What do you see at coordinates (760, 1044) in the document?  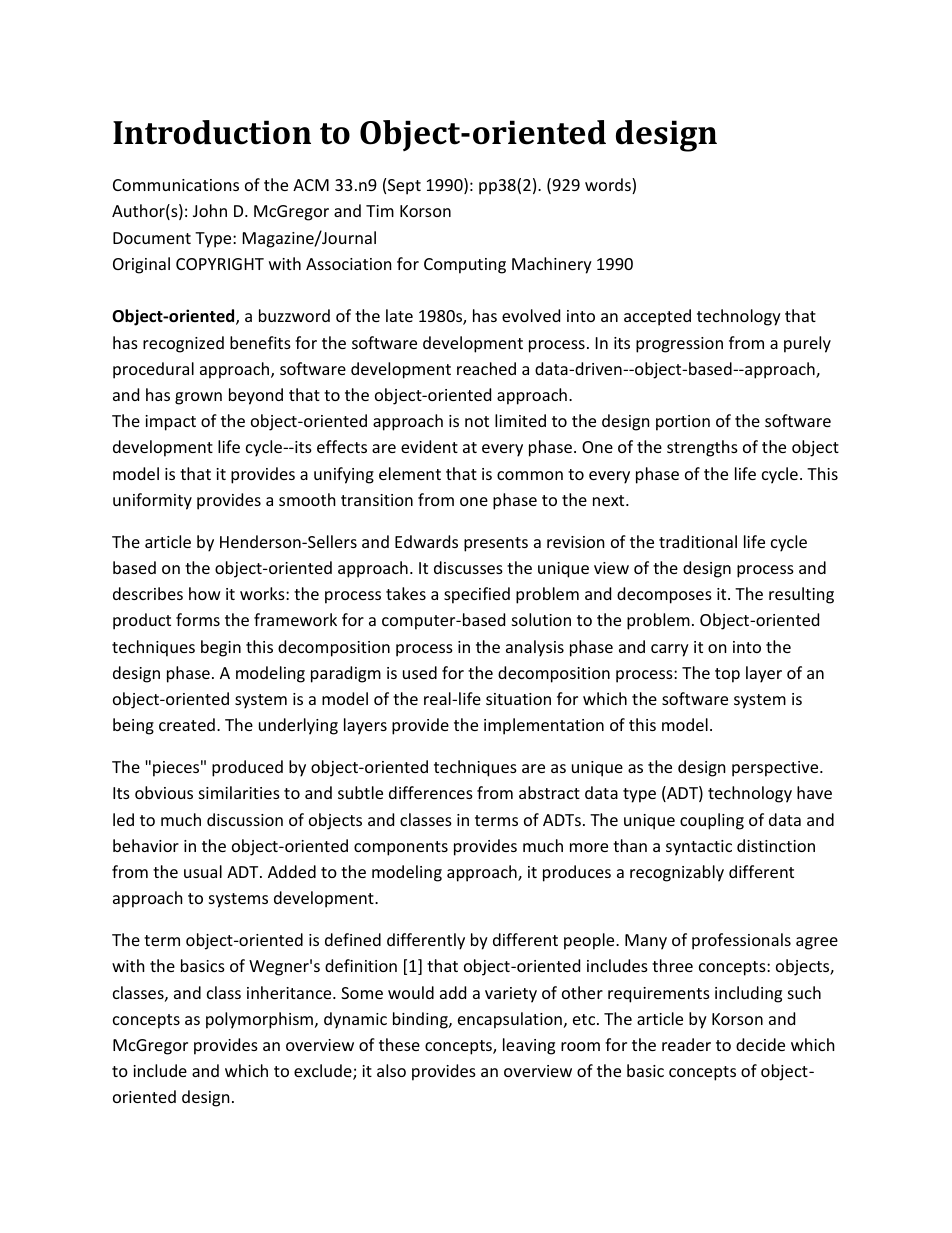 I see `decide` at bounding box center [760, 1044].
